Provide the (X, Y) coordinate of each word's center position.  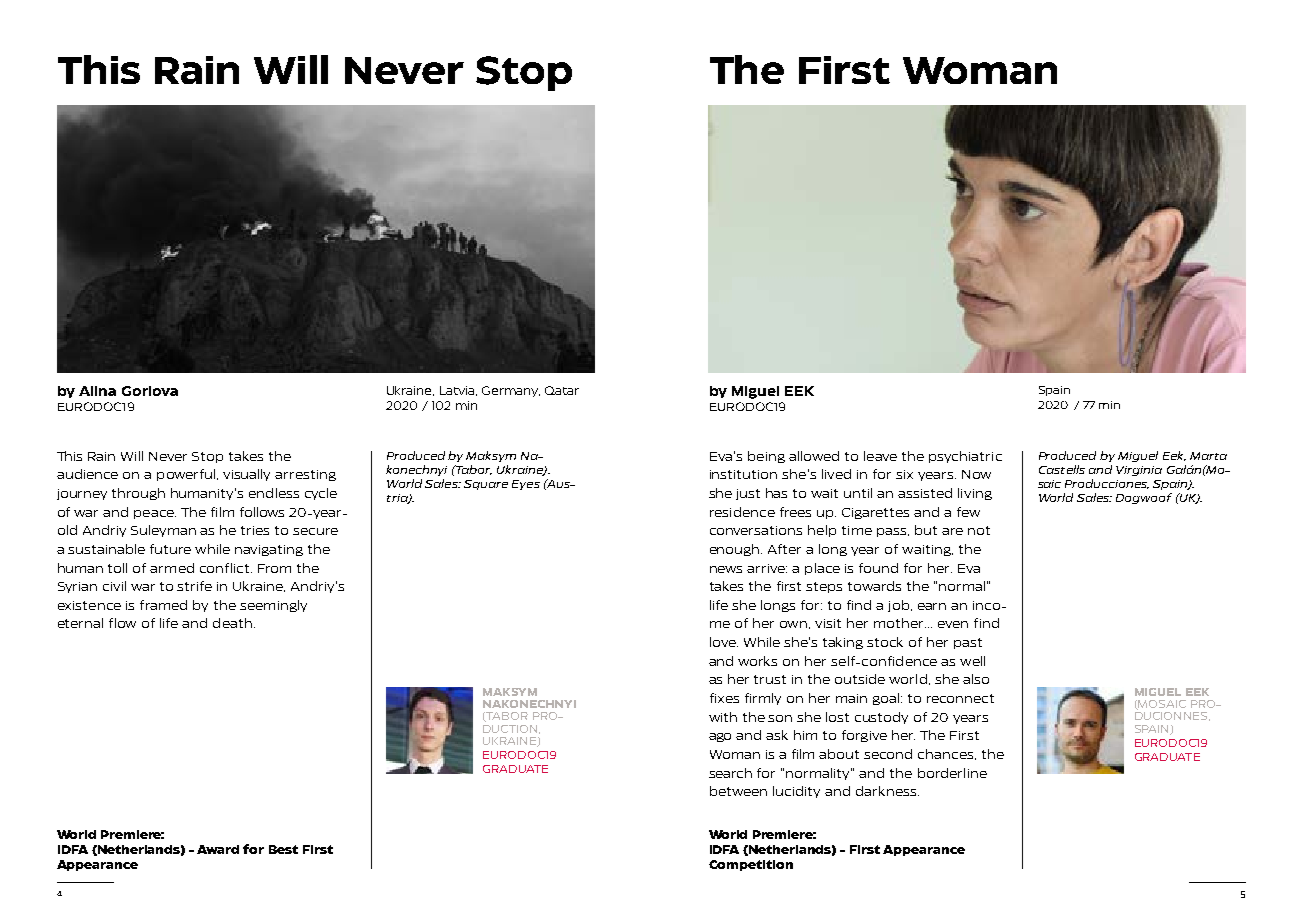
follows (262, 512)
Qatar (562, 390)
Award (218, 849)
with (723, 717)
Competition (751, 865)
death (232, 623)
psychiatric (965, 457)
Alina (97, 391)
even (953, 624)
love (724, 642)
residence (742, 512)
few (968, 512)
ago (720, 737)
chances (947, 754)
